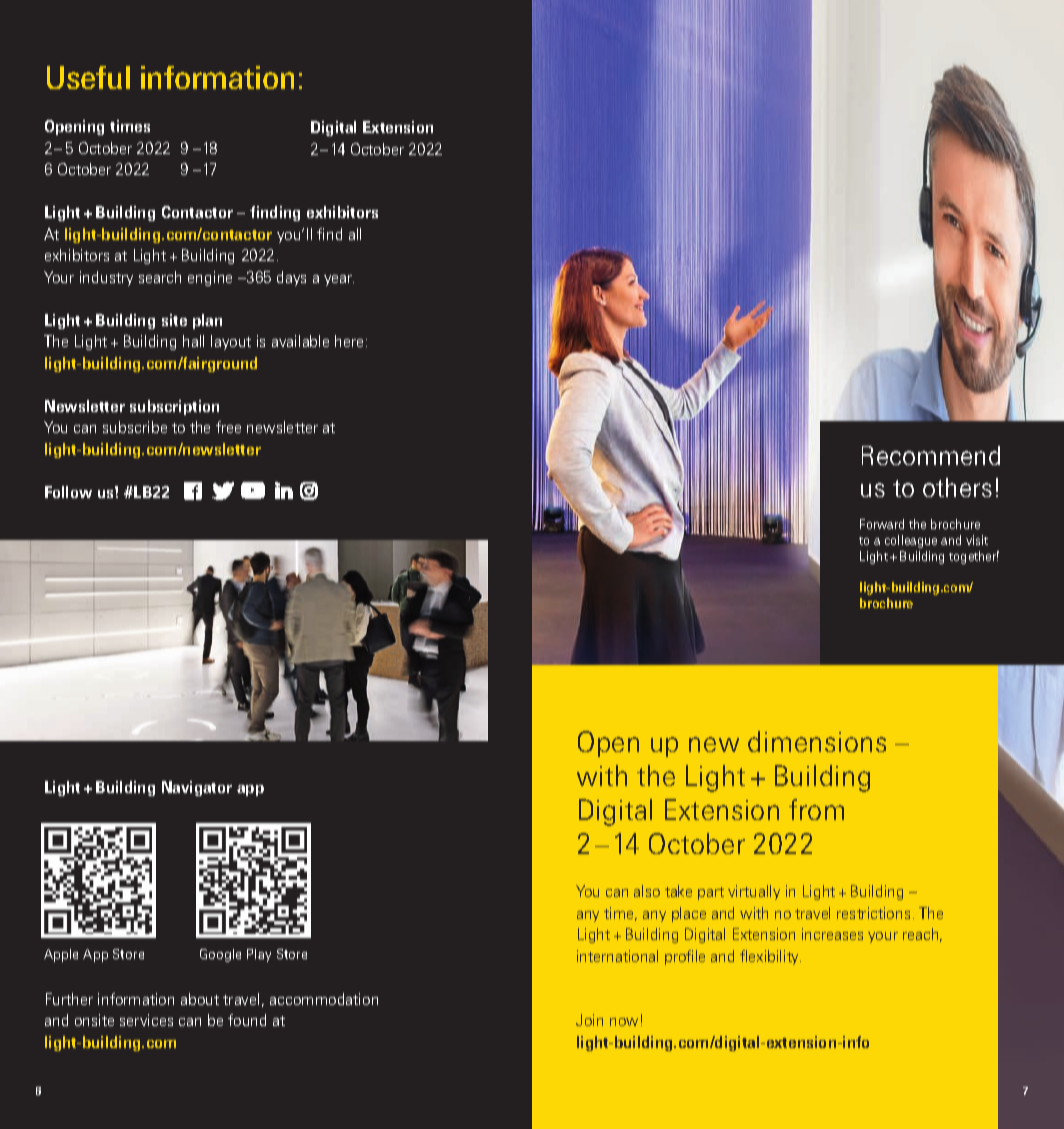  What do you see at coordinates (200, 999) in the document?
I see `about` at bounding box center [200, 999].
